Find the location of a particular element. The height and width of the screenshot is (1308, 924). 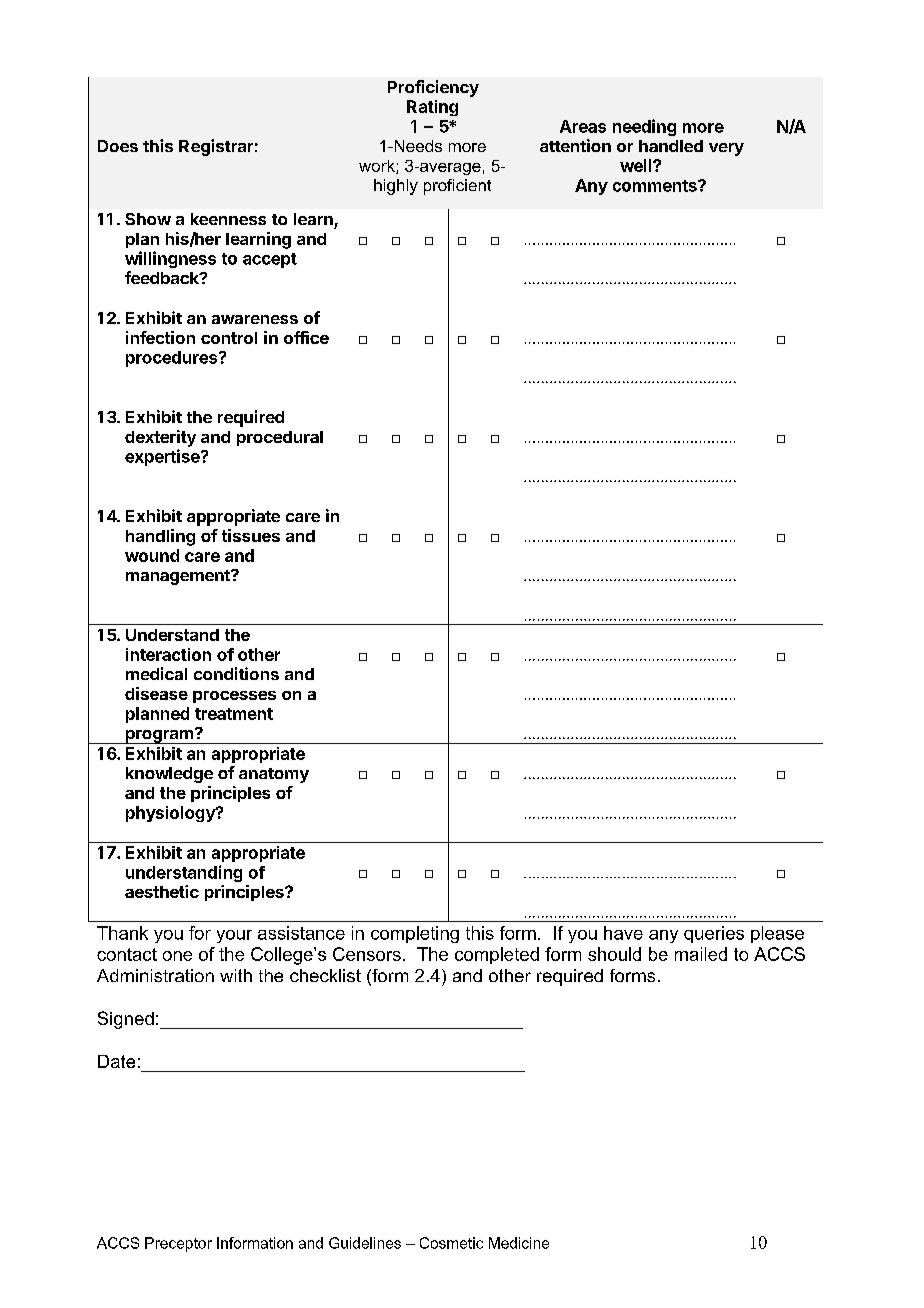

expertise is located at coordinates (163, 457).
